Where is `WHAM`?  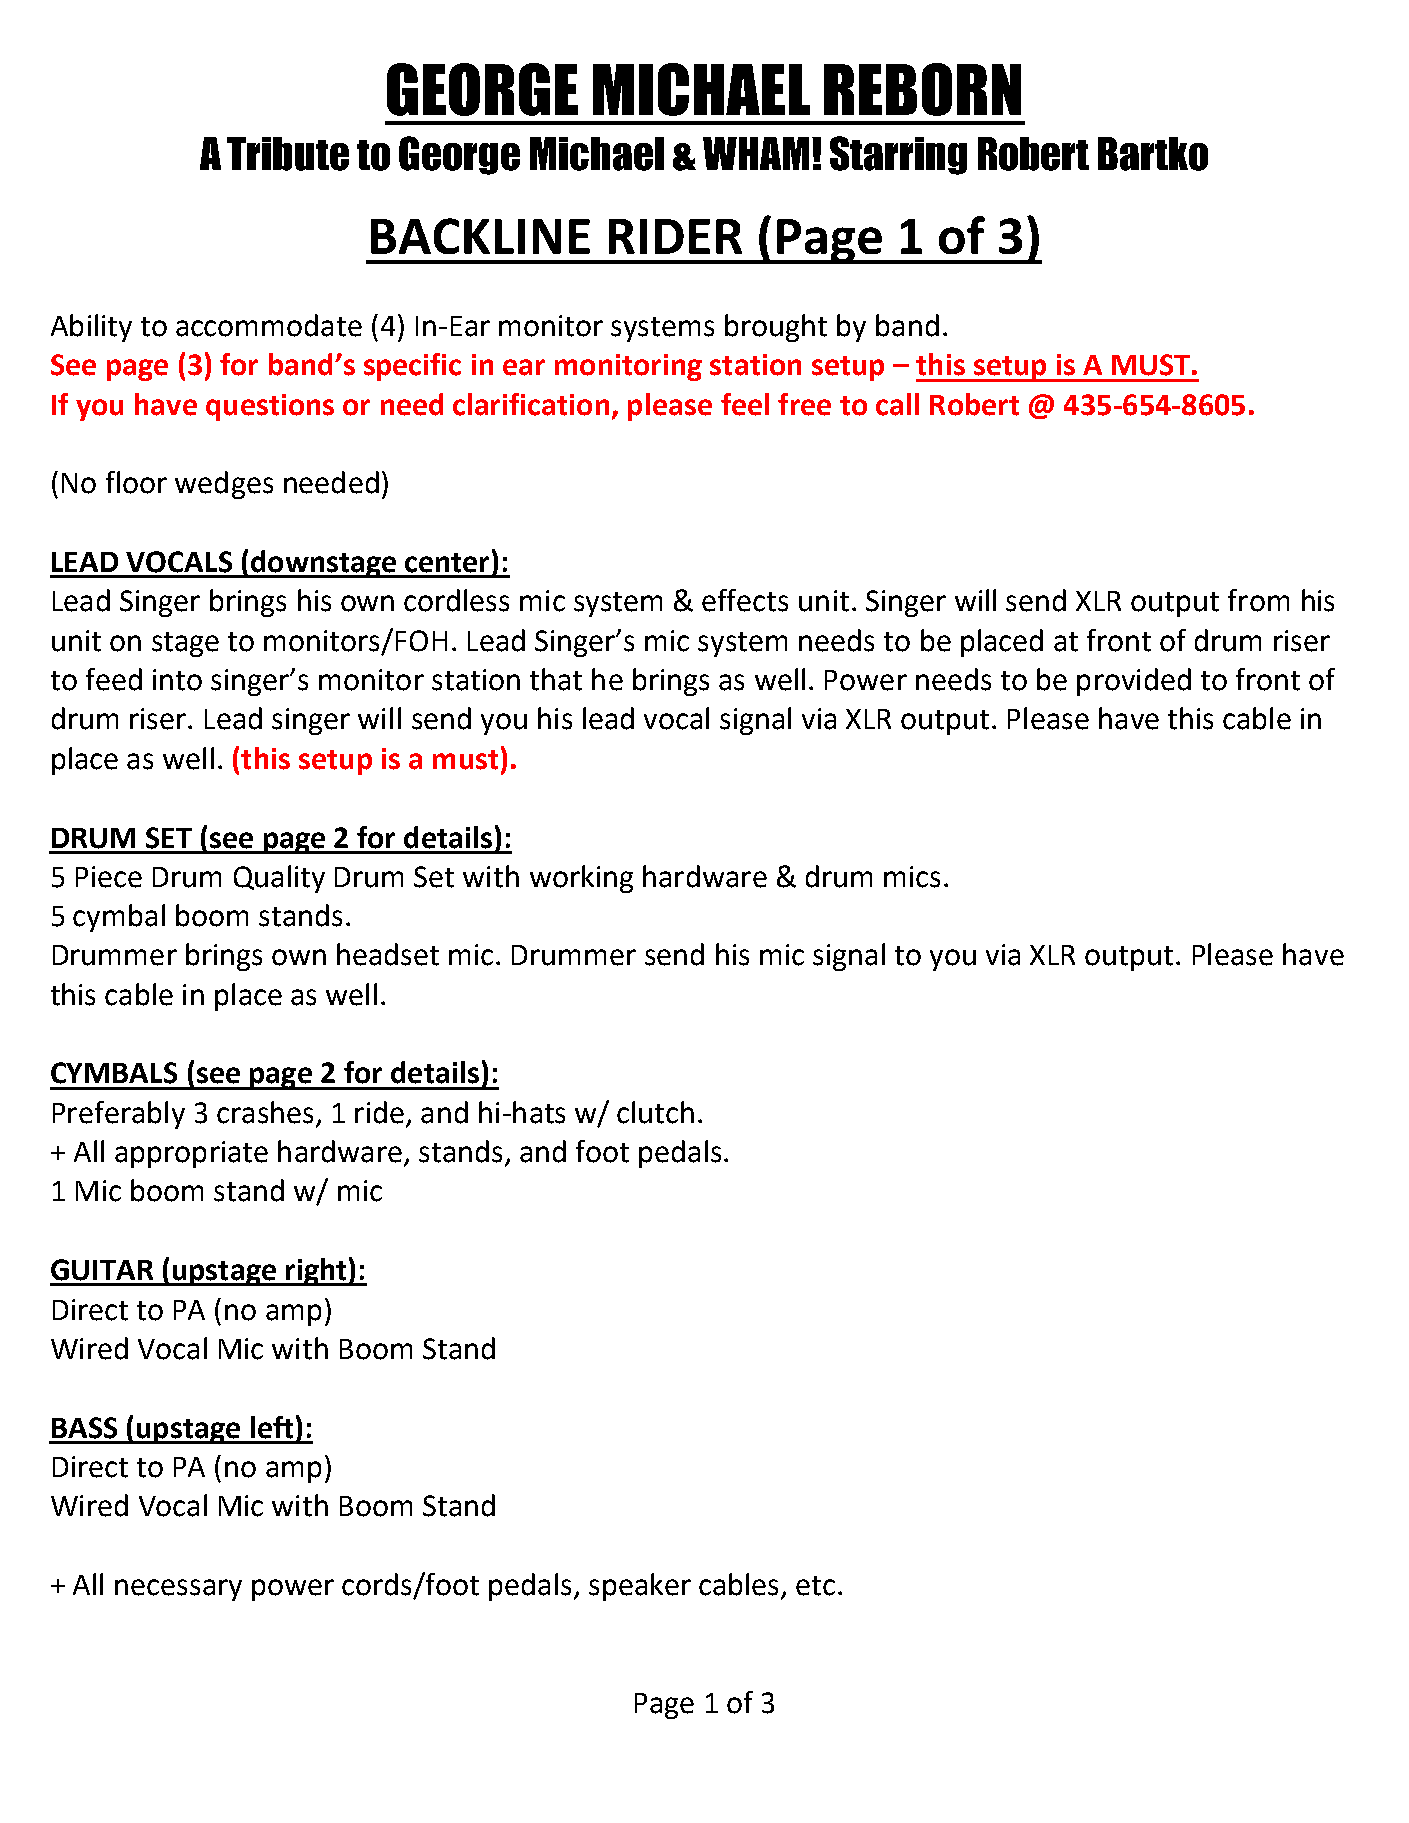 WHAM is located at coordinates (756, 153).
